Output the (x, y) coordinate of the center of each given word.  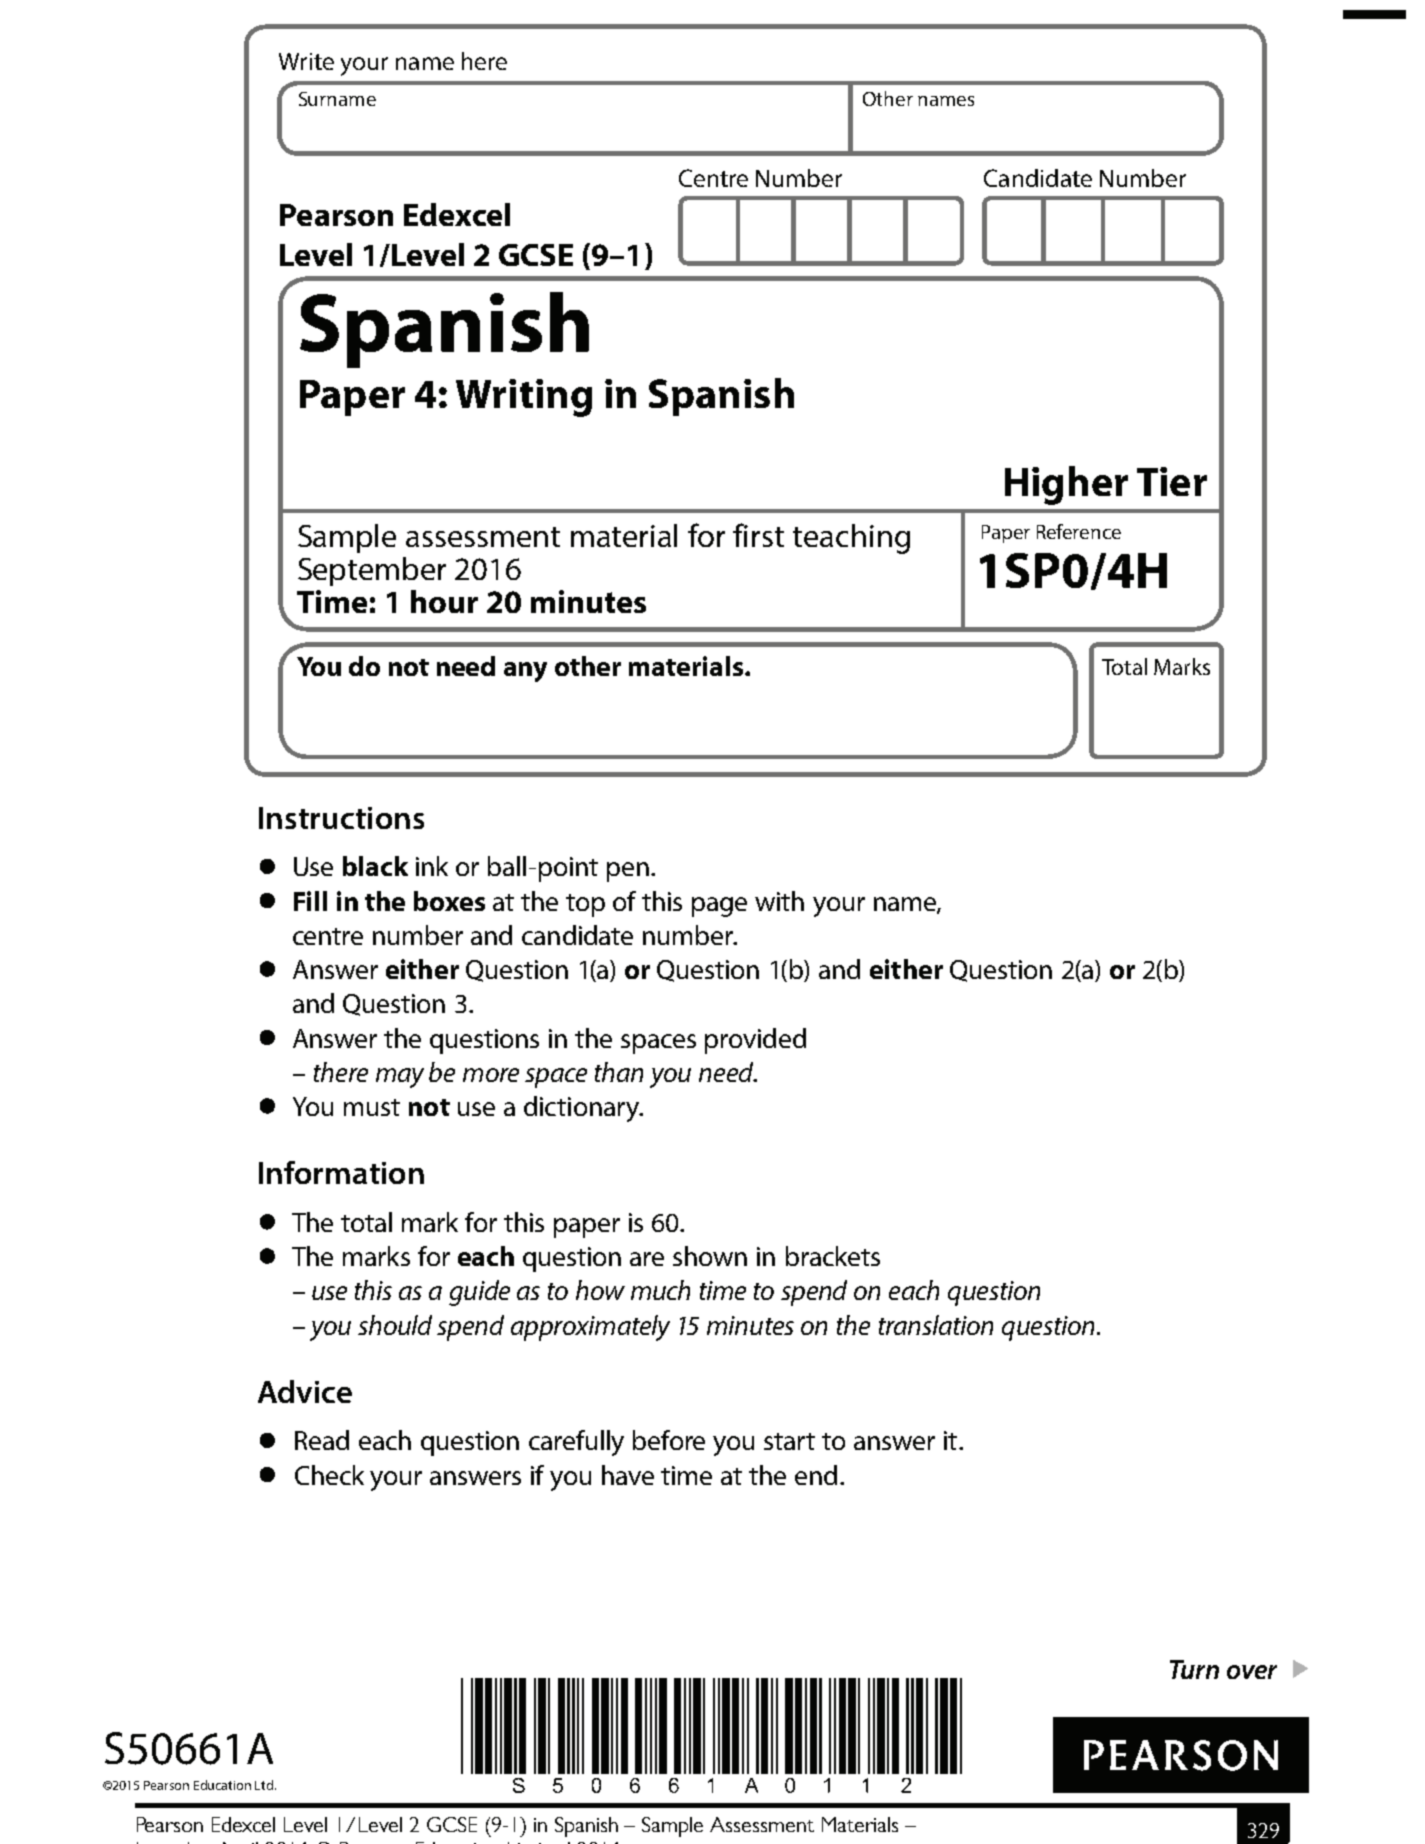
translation (936, 1325)
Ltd (265, 1785)
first (758, 535)
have (628, 1475)
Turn (1194, 1669)
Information (341, 1172)
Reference (1079, 531)
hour (444, 601)
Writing (524, 398)
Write (306, 61)
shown (710, 1256)
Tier (1172, 481)
